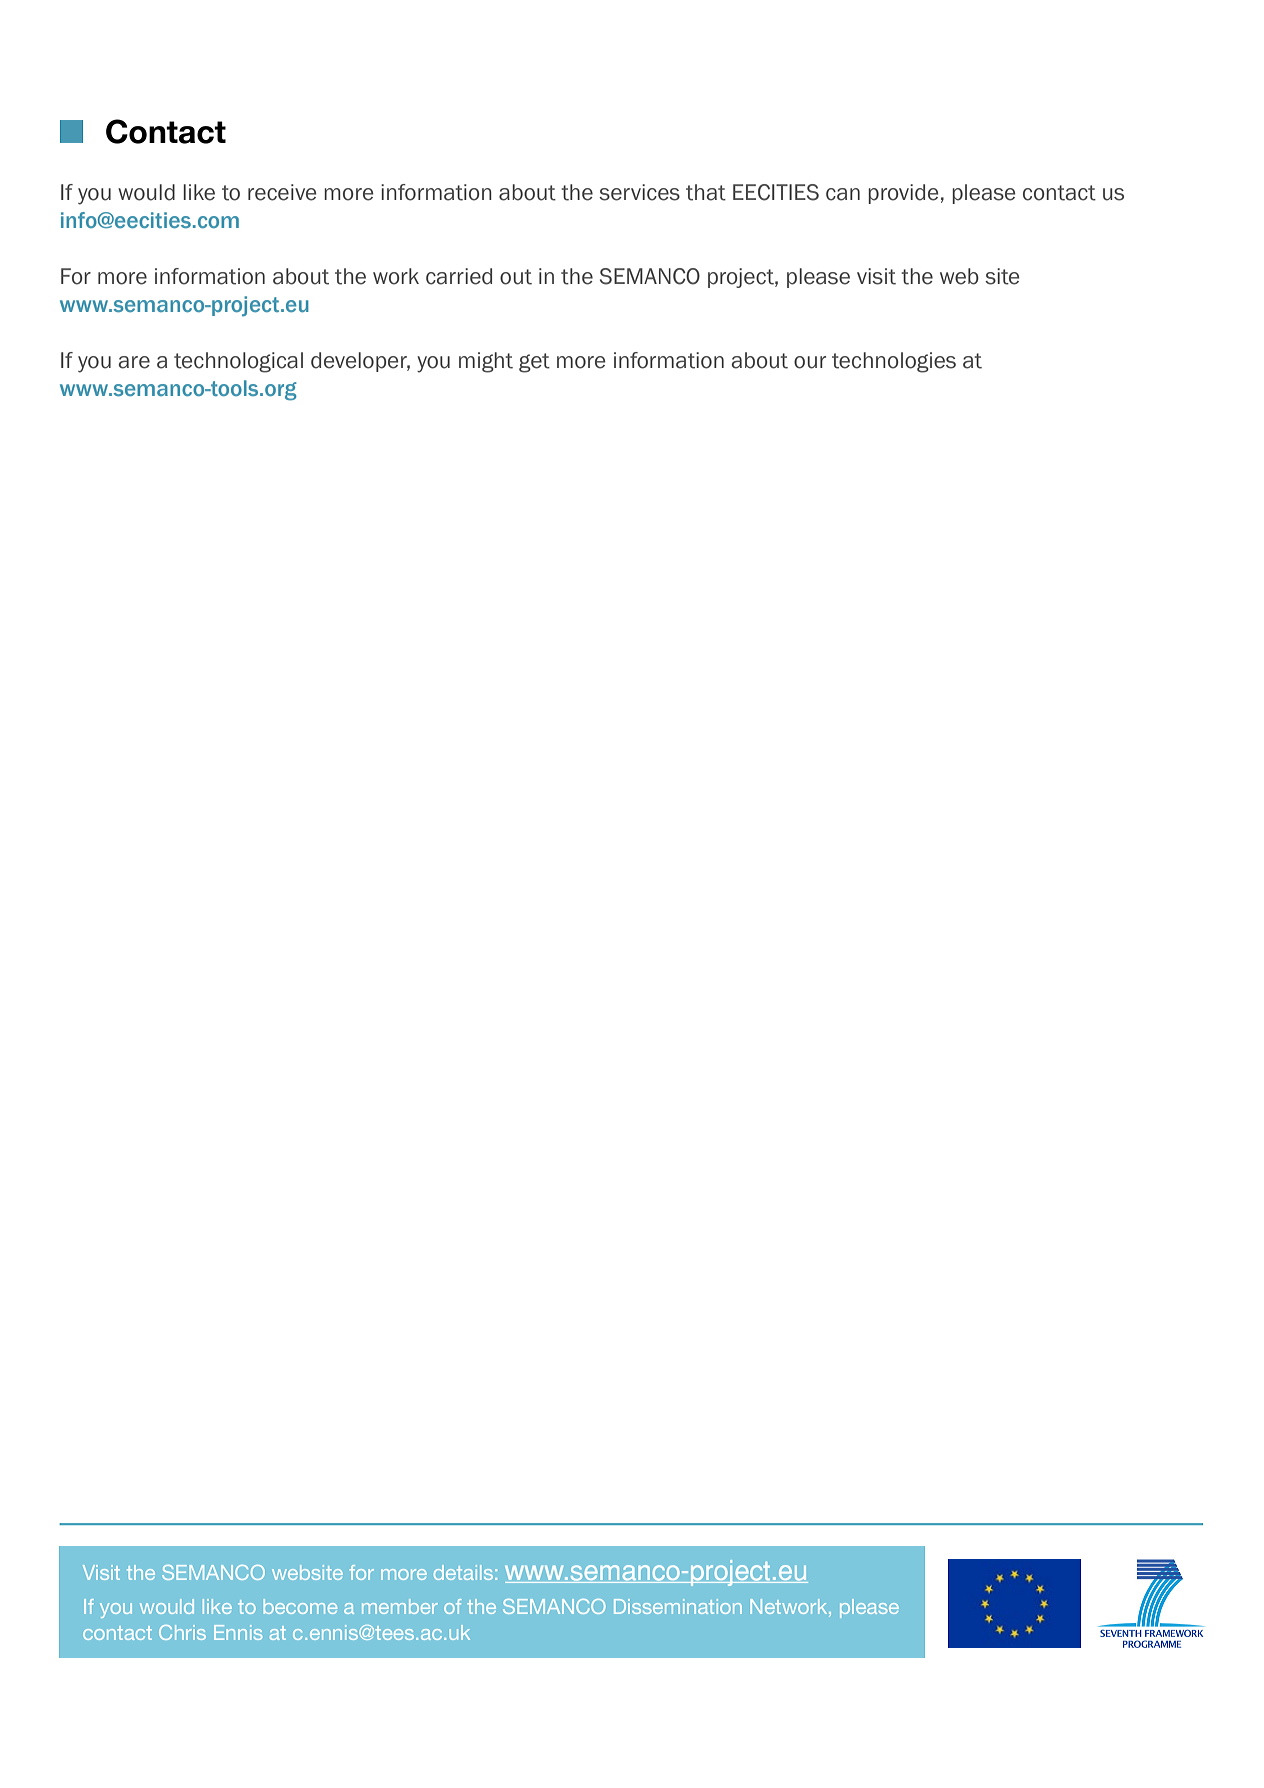 Image resolution: width=1264 pixels, height=1788 pixels. What do you see at coordinates (282, 192) in the screenshot?
I see `receive` at bounding box center [282, 192].
